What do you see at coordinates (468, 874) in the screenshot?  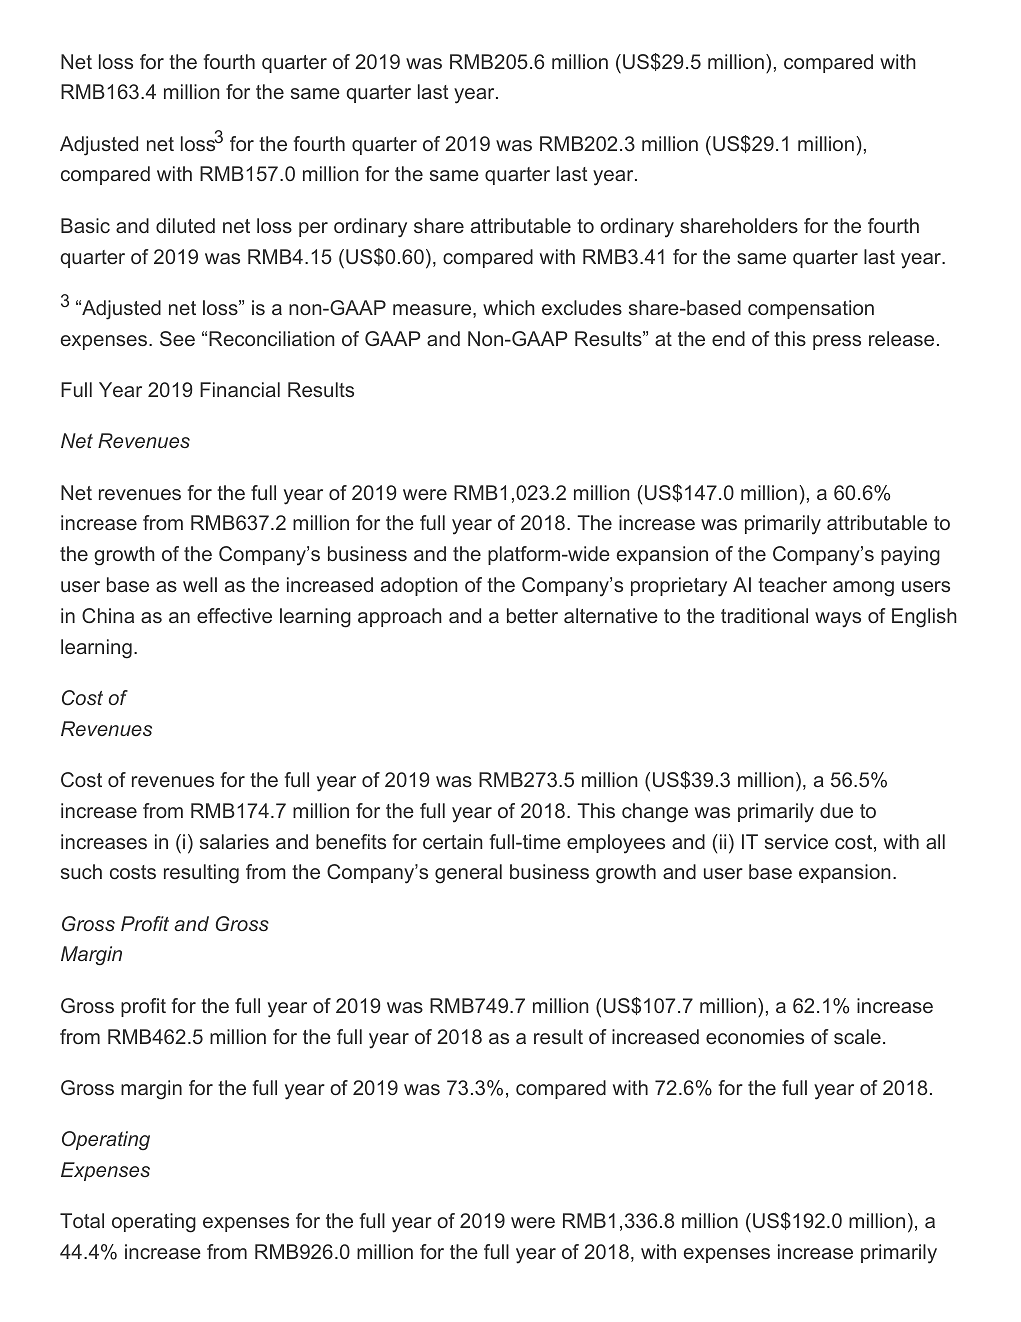 I see `general` at bounding box center [468, 874].
